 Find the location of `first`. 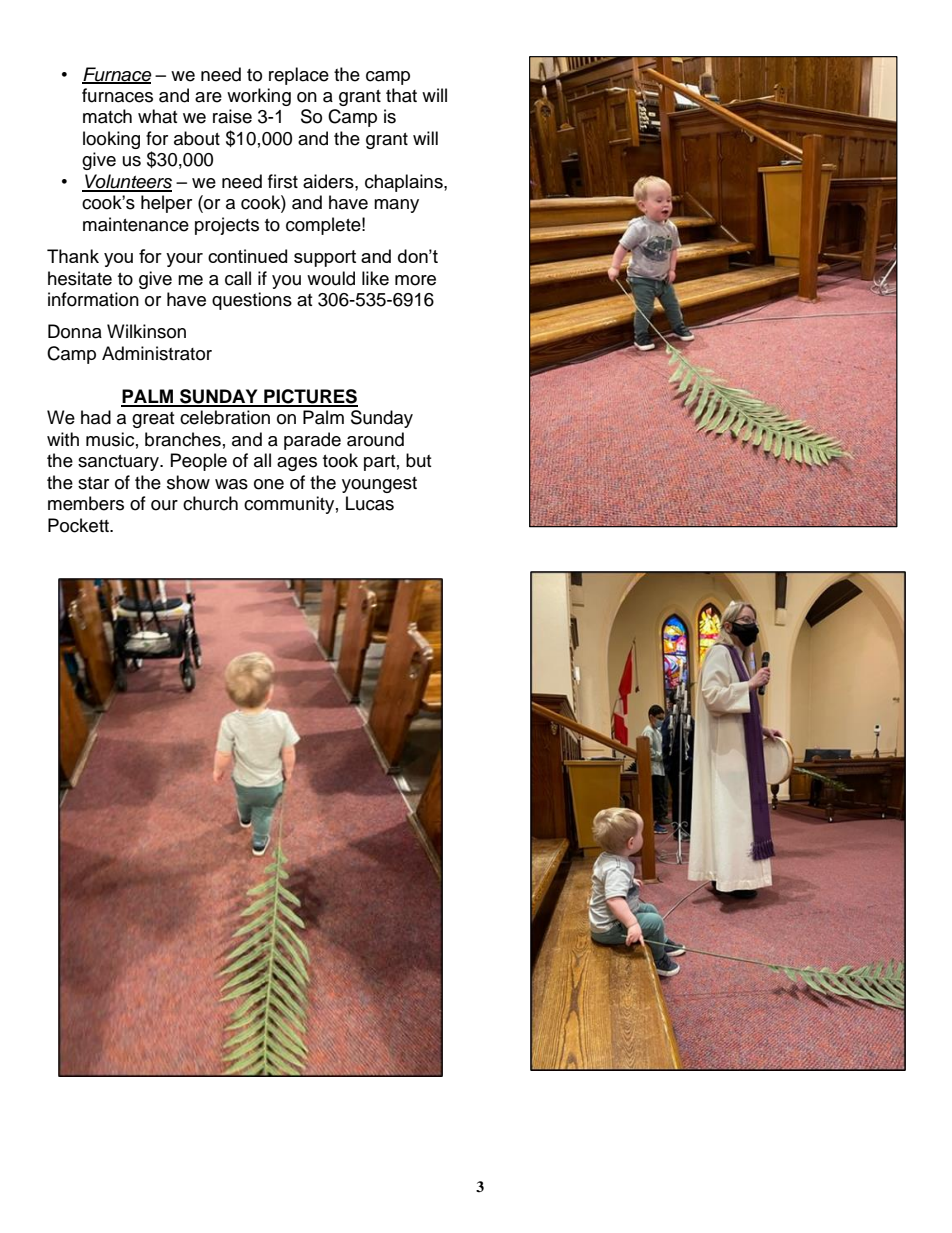

first is located at coordinates (283, 181).
